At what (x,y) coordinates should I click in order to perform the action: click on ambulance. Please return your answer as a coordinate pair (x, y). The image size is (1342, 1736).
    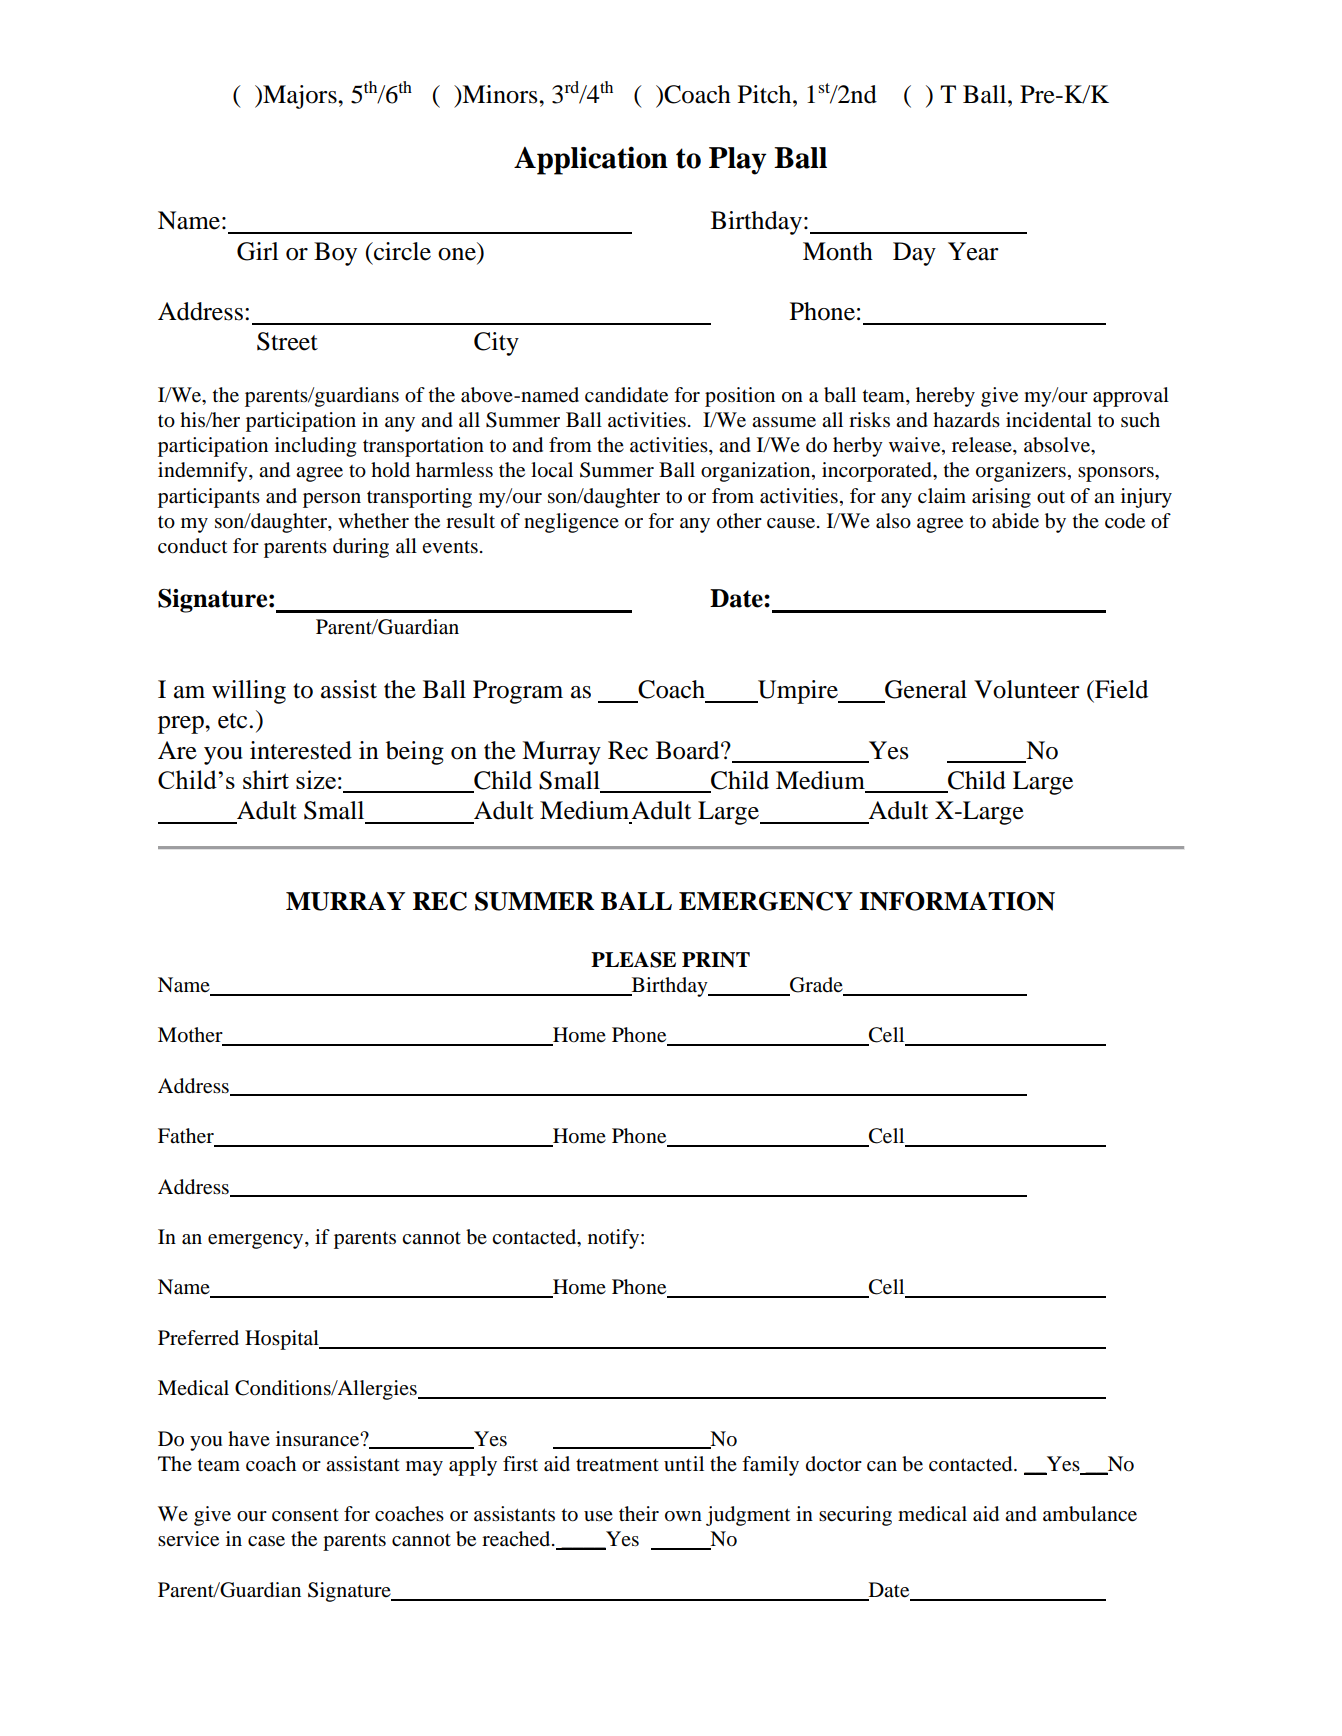
    Looking at the image, I should click on (1090, 1514).
